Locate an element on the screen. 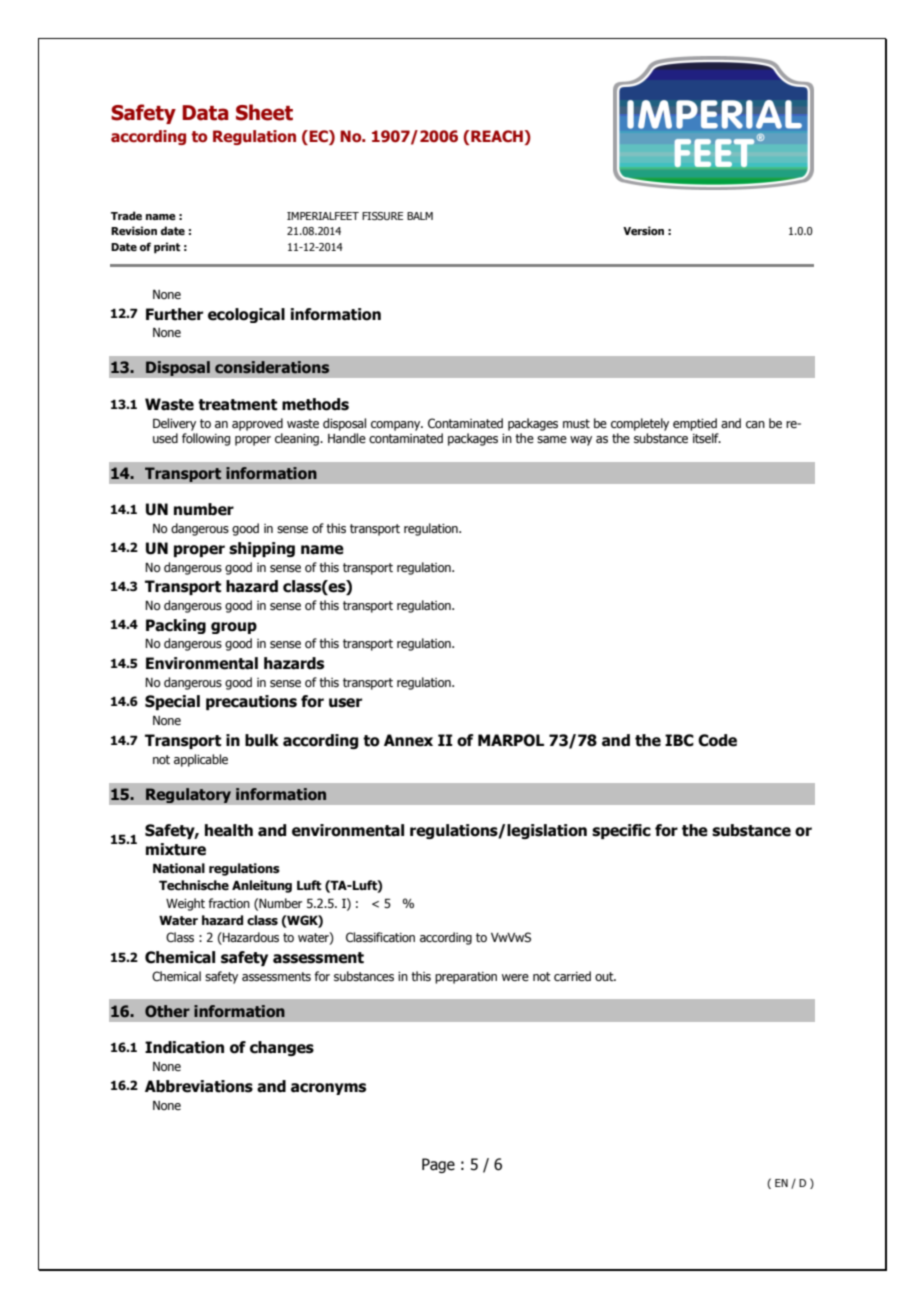 The width and height of the screenshot is (924, 1308). user is located at coordinates (345, 703).
